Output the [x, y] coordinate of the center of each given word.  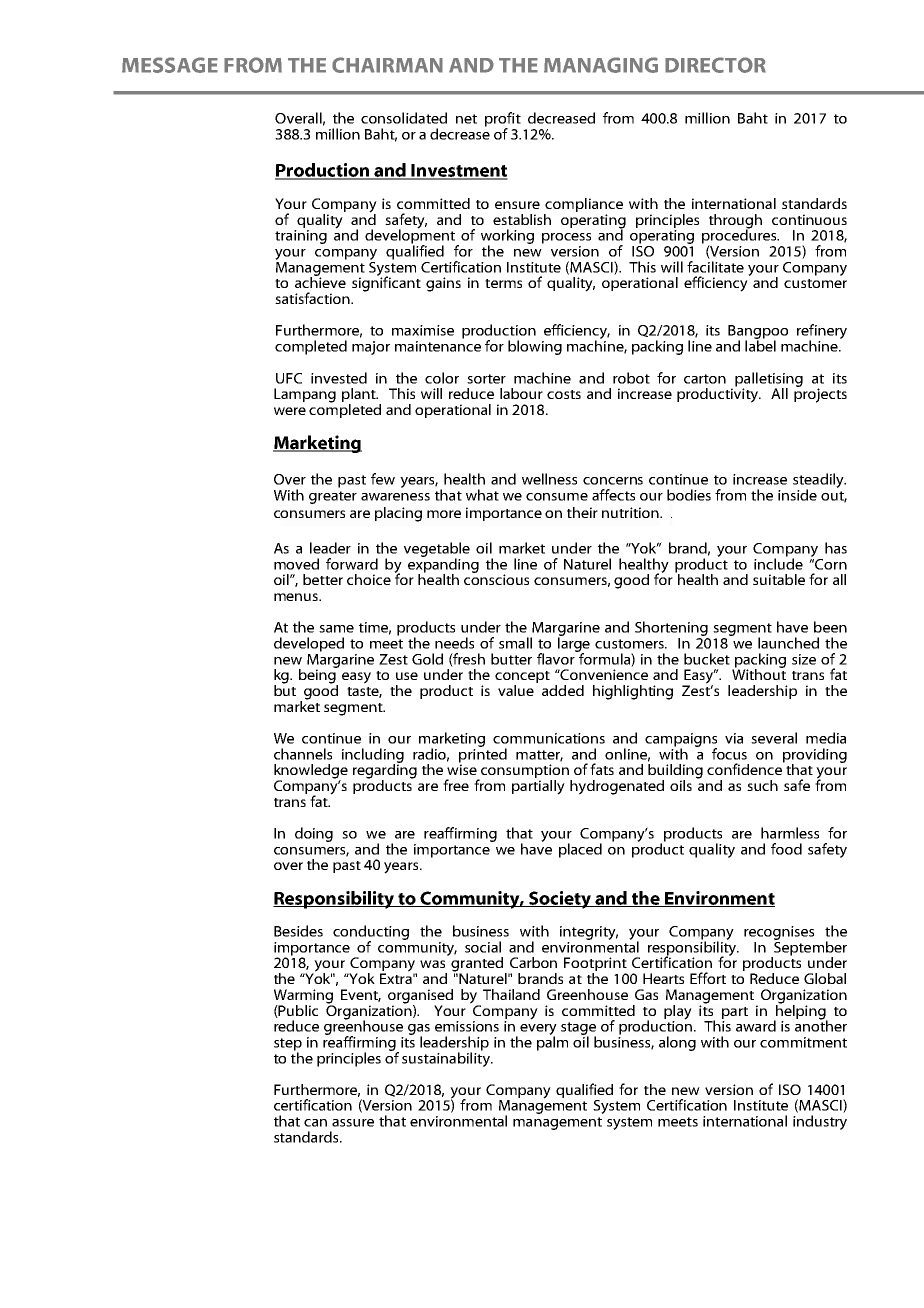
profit [503, 120]
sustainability [447, 1058]
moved [296, 564]
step [288, 1045]
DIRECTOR [715, 65]
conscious [496, 578]
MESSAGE [170, 65]
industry [820, 1122]
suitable [779, 579]
